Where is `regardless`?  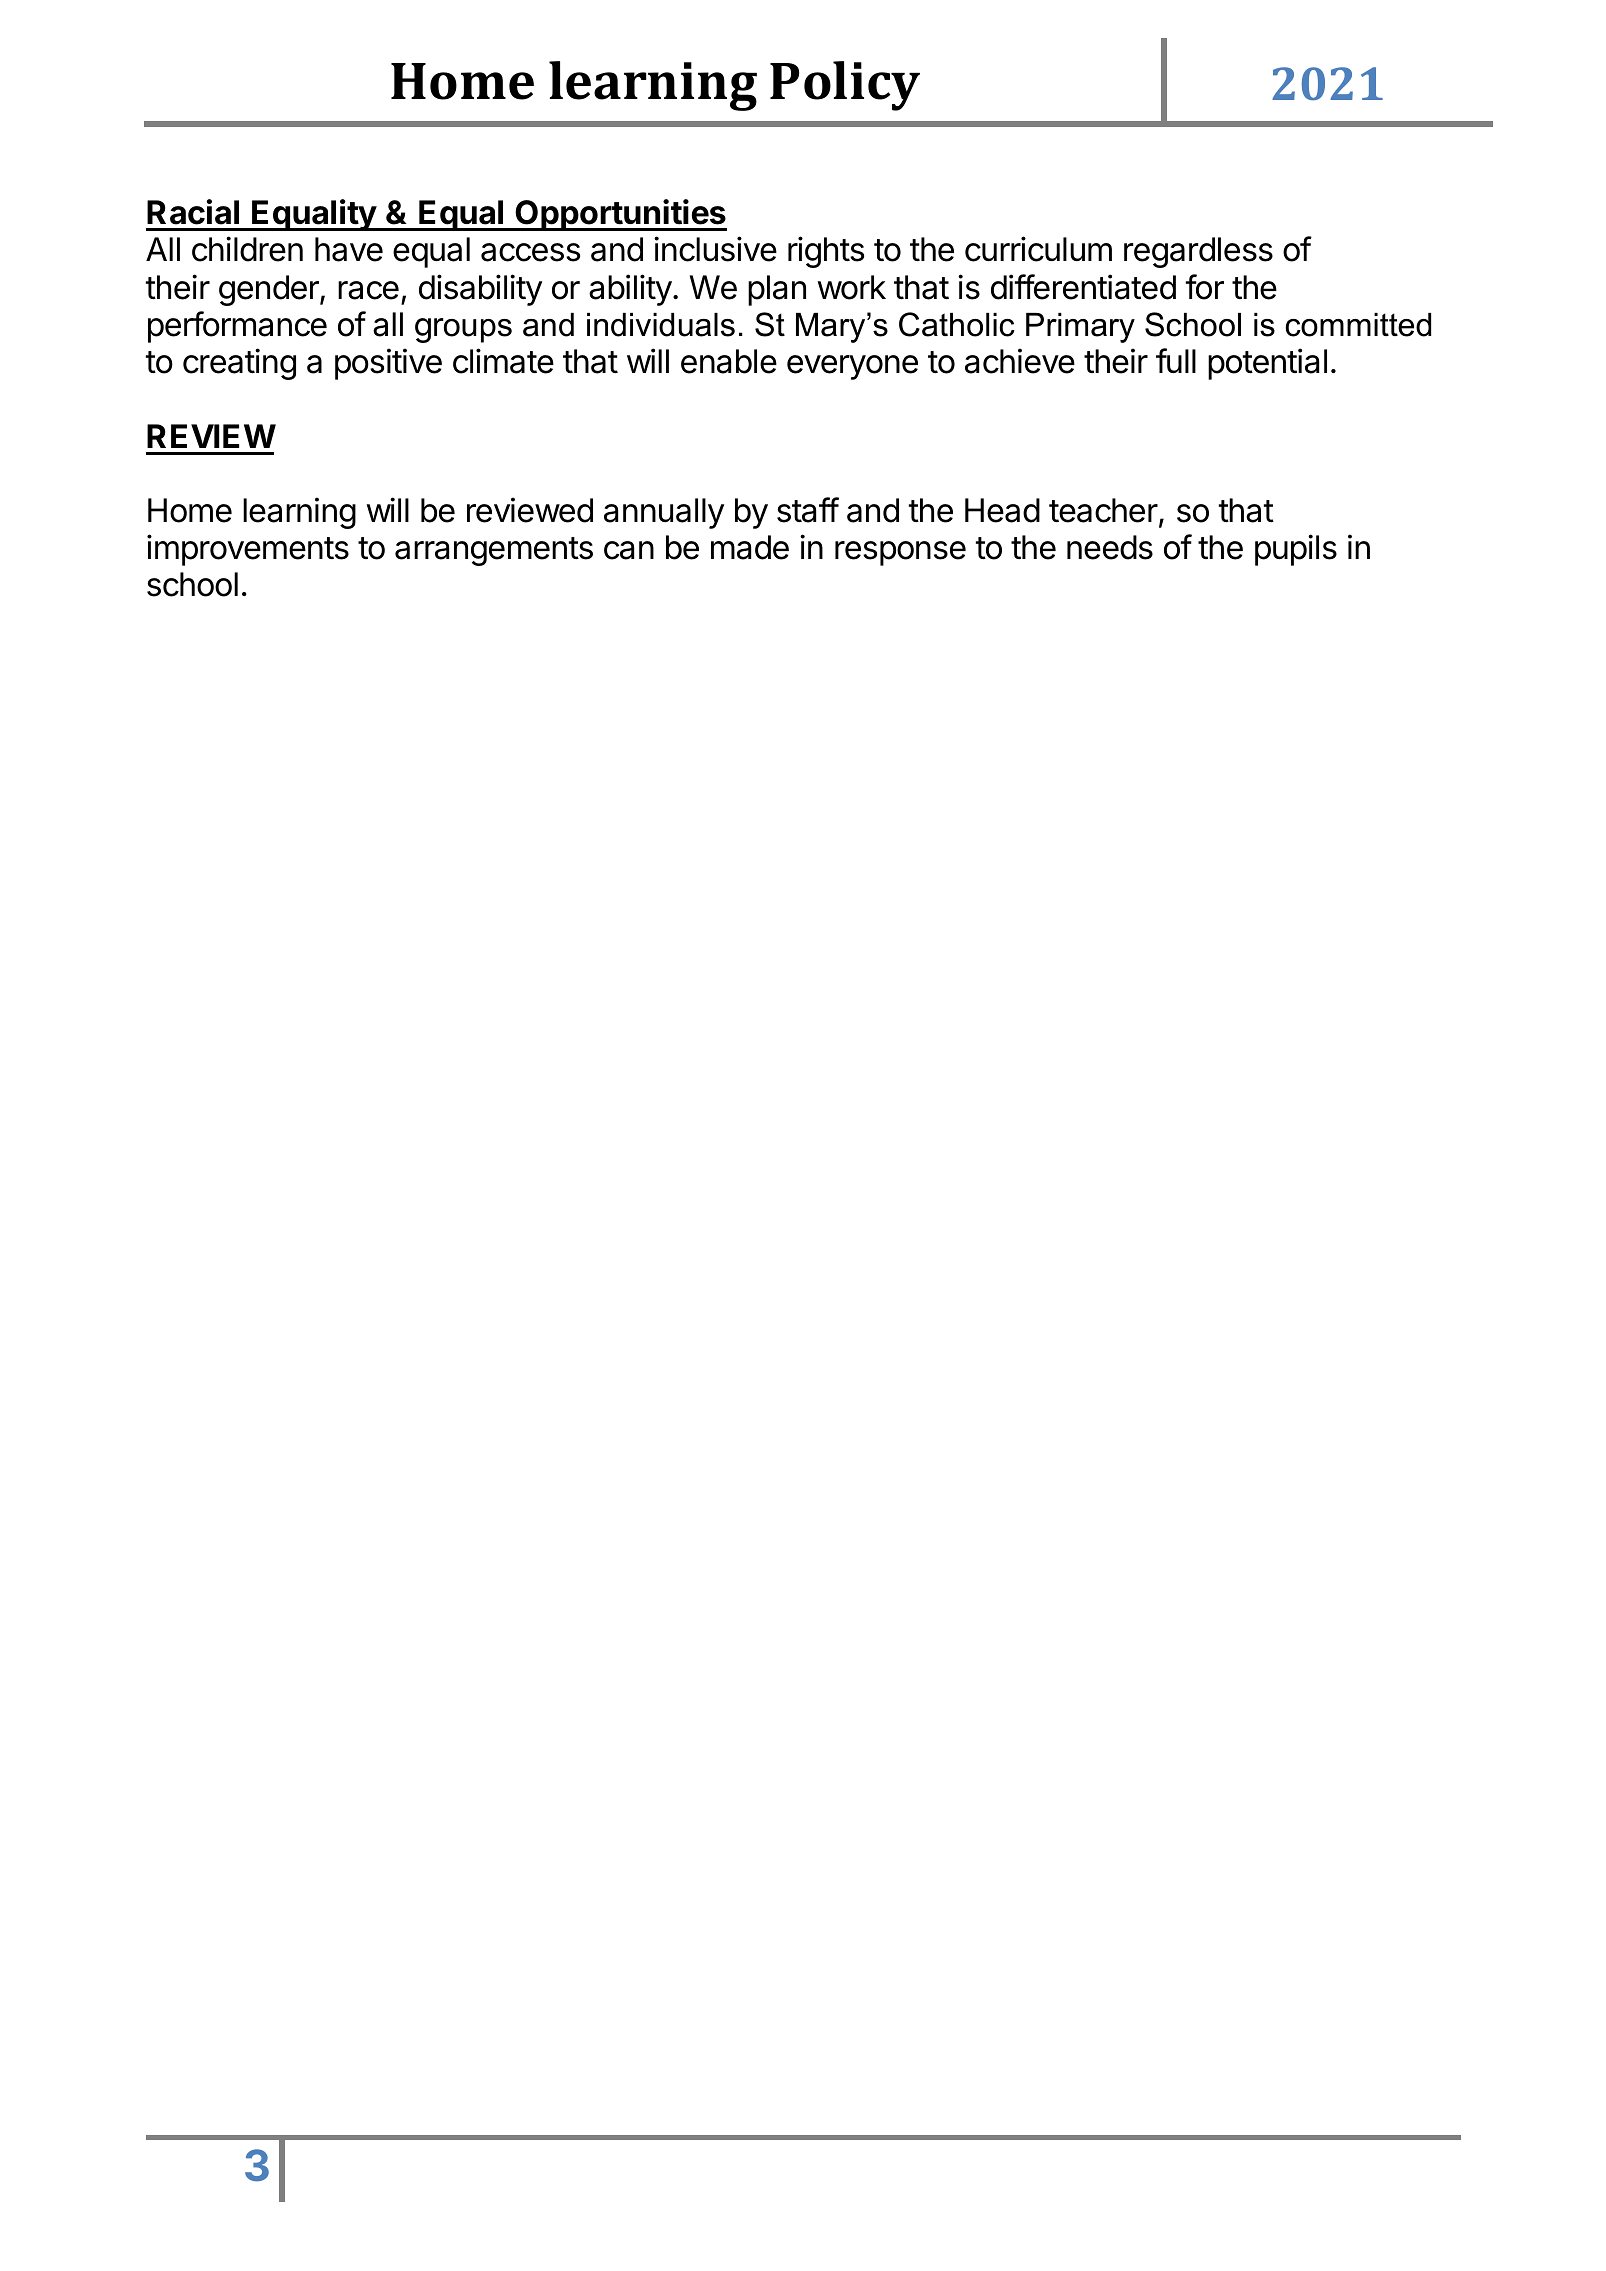
regardless is located at coordinates (1198, 252).
